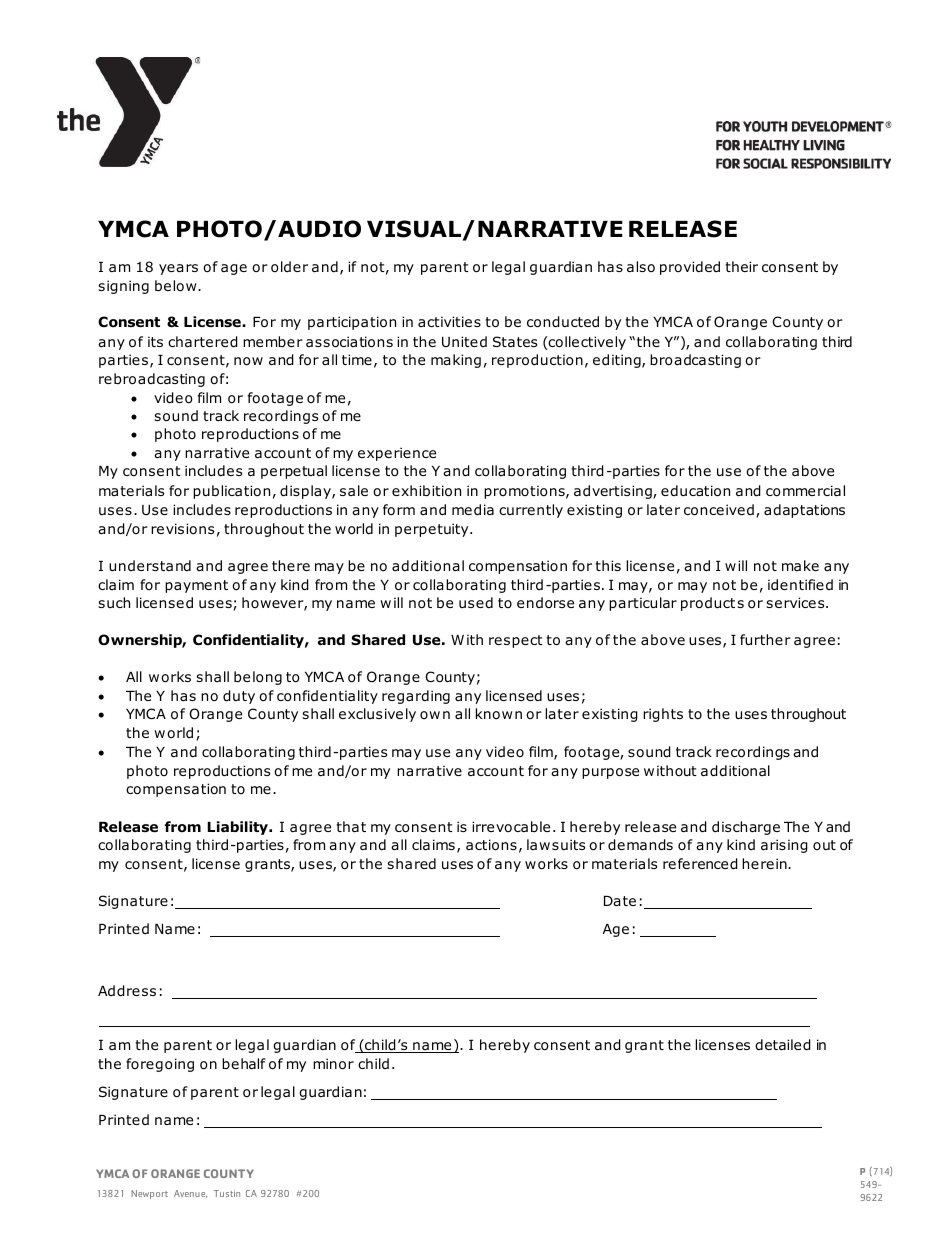 The width and height of the image is (952, 1233). Describe the element at coordinates (182, 529) in the image. I see `revisions` at that location.
